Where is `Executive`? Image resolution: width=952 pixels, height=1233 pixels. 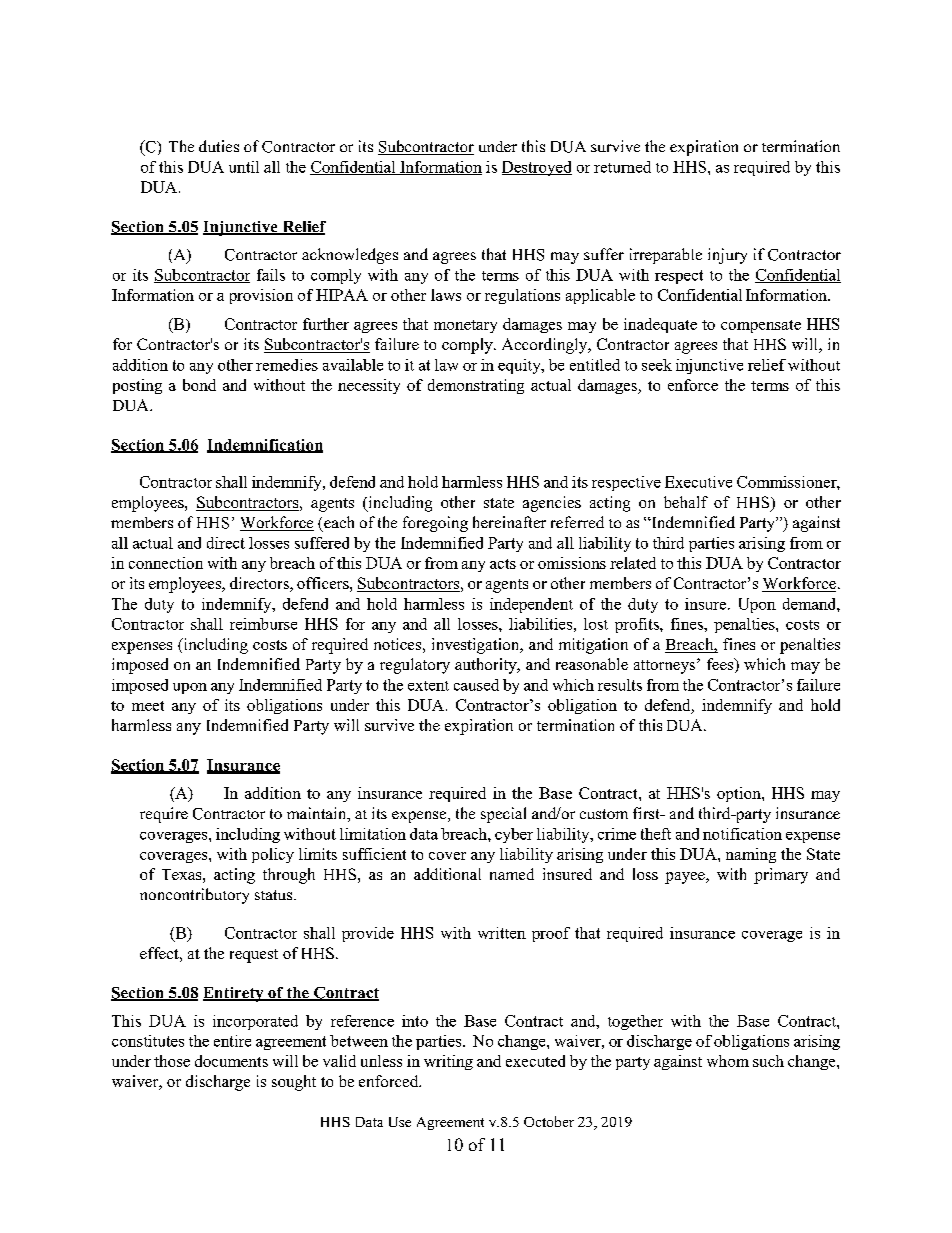
Executive is located at coordinates (698, 482).
